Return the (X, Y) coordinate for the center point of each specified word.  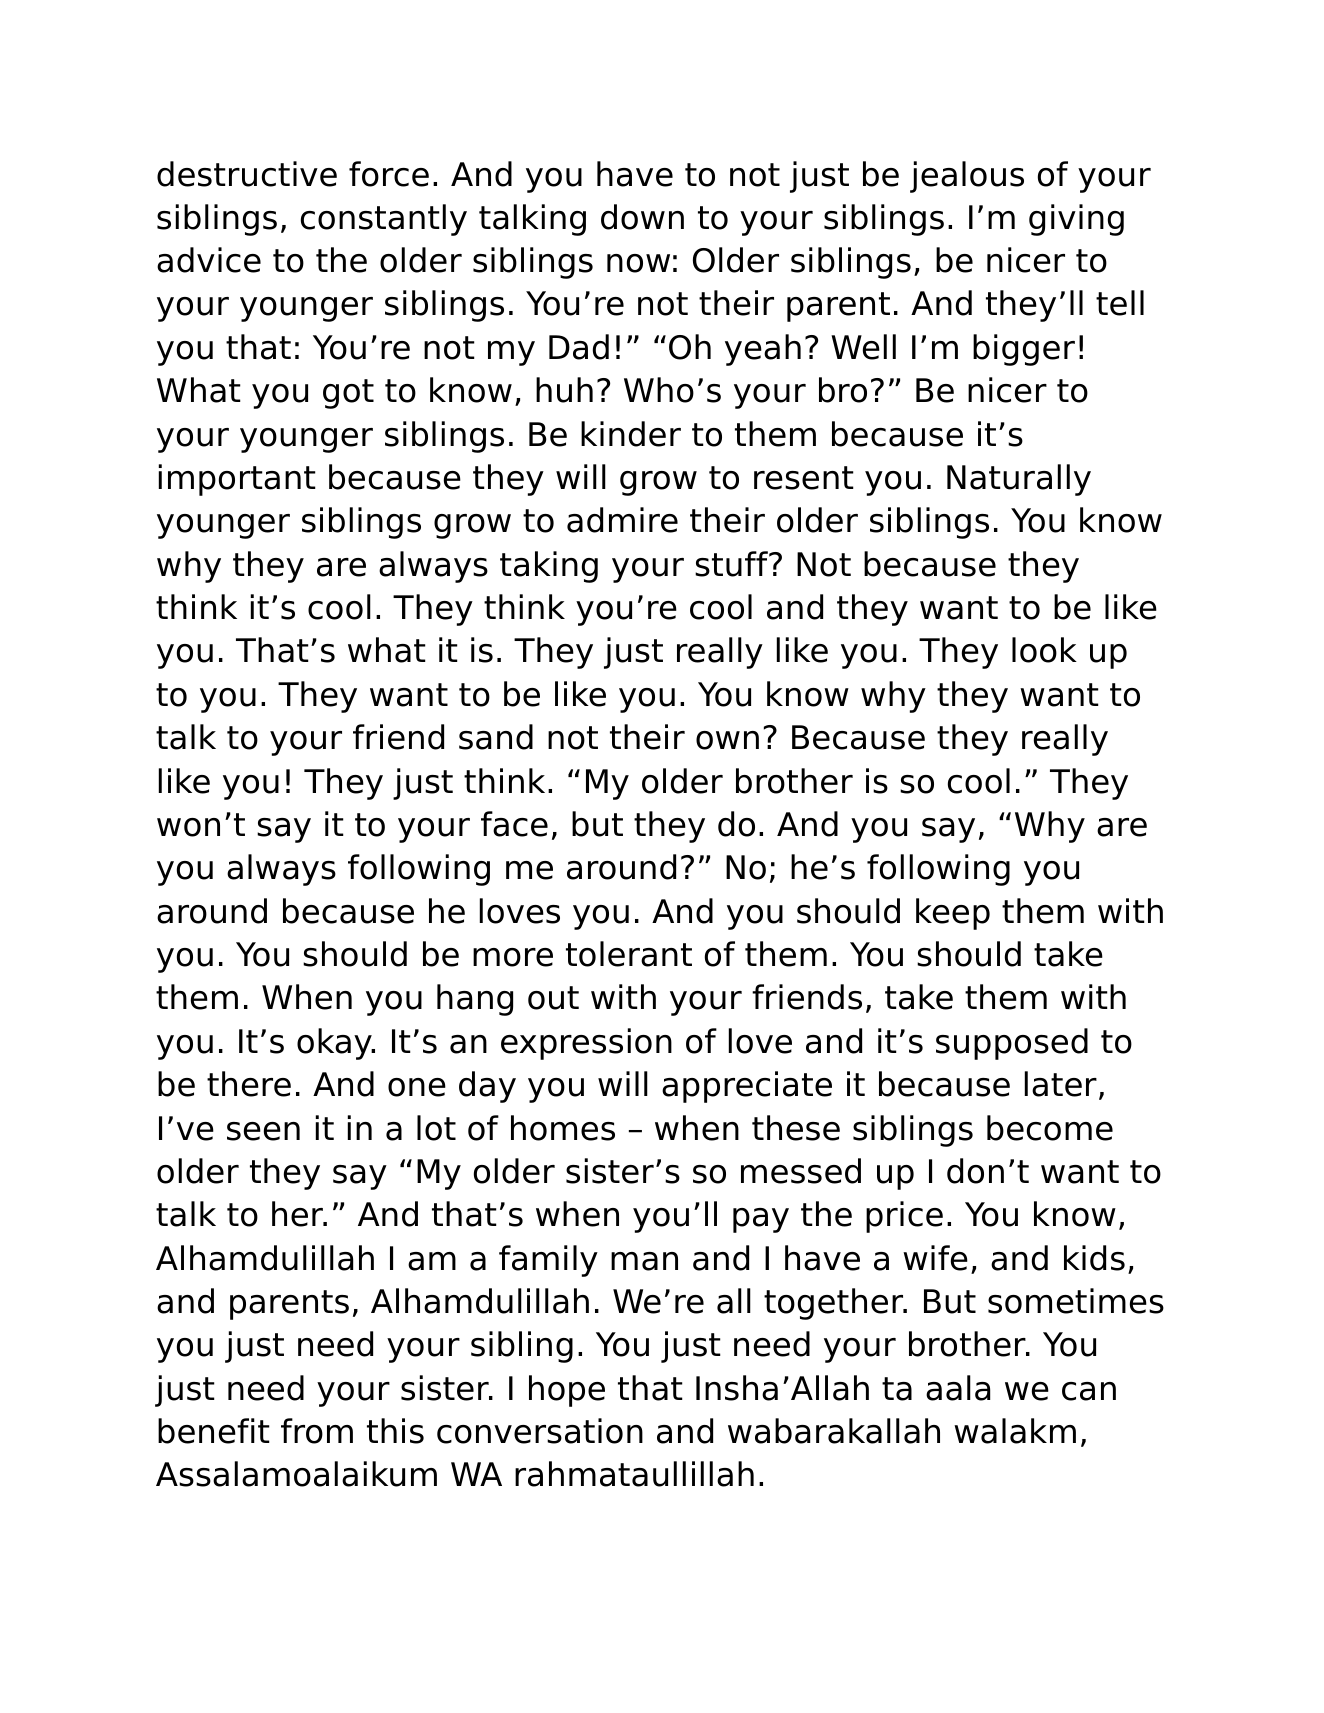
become (1050, 1128)
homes (563, 1128)
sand (496, 737)
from (317, 1431)
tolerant (629, 954)
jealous (967, 177)
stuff (732, 564)
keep (953, 914)
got (348, 394)
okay (335, 1044)
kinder (631, 434)
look (1044, 650)
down (642, 217)
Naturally (1019, 480)
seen (263, 1131)
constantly (384, 220)
